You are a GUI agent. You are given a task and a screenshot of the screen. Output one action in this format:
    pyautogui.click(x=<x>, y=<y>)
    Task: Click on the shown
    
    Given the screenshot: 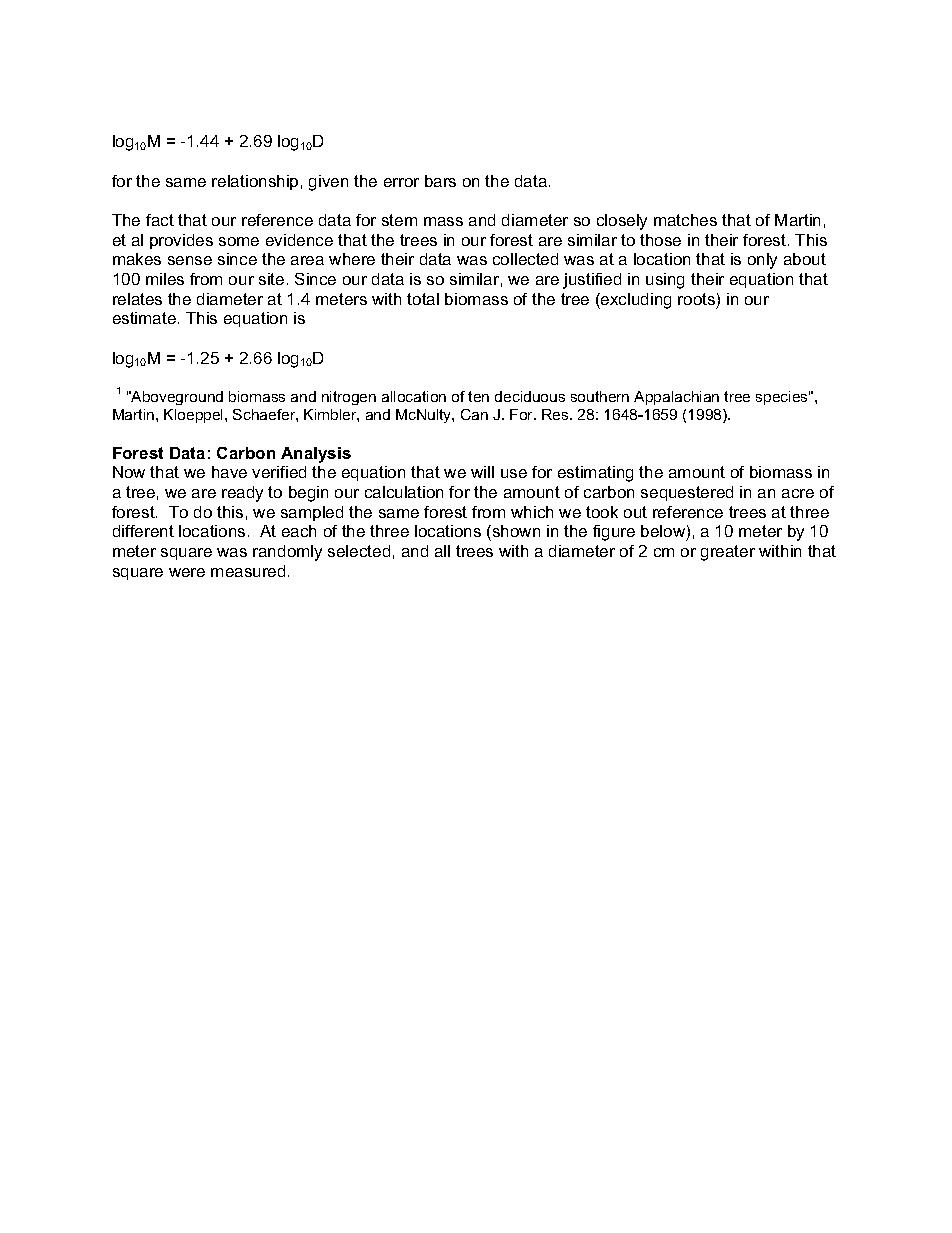 What is the action you would take?
    pyautogui.click(x=515, y=533)
